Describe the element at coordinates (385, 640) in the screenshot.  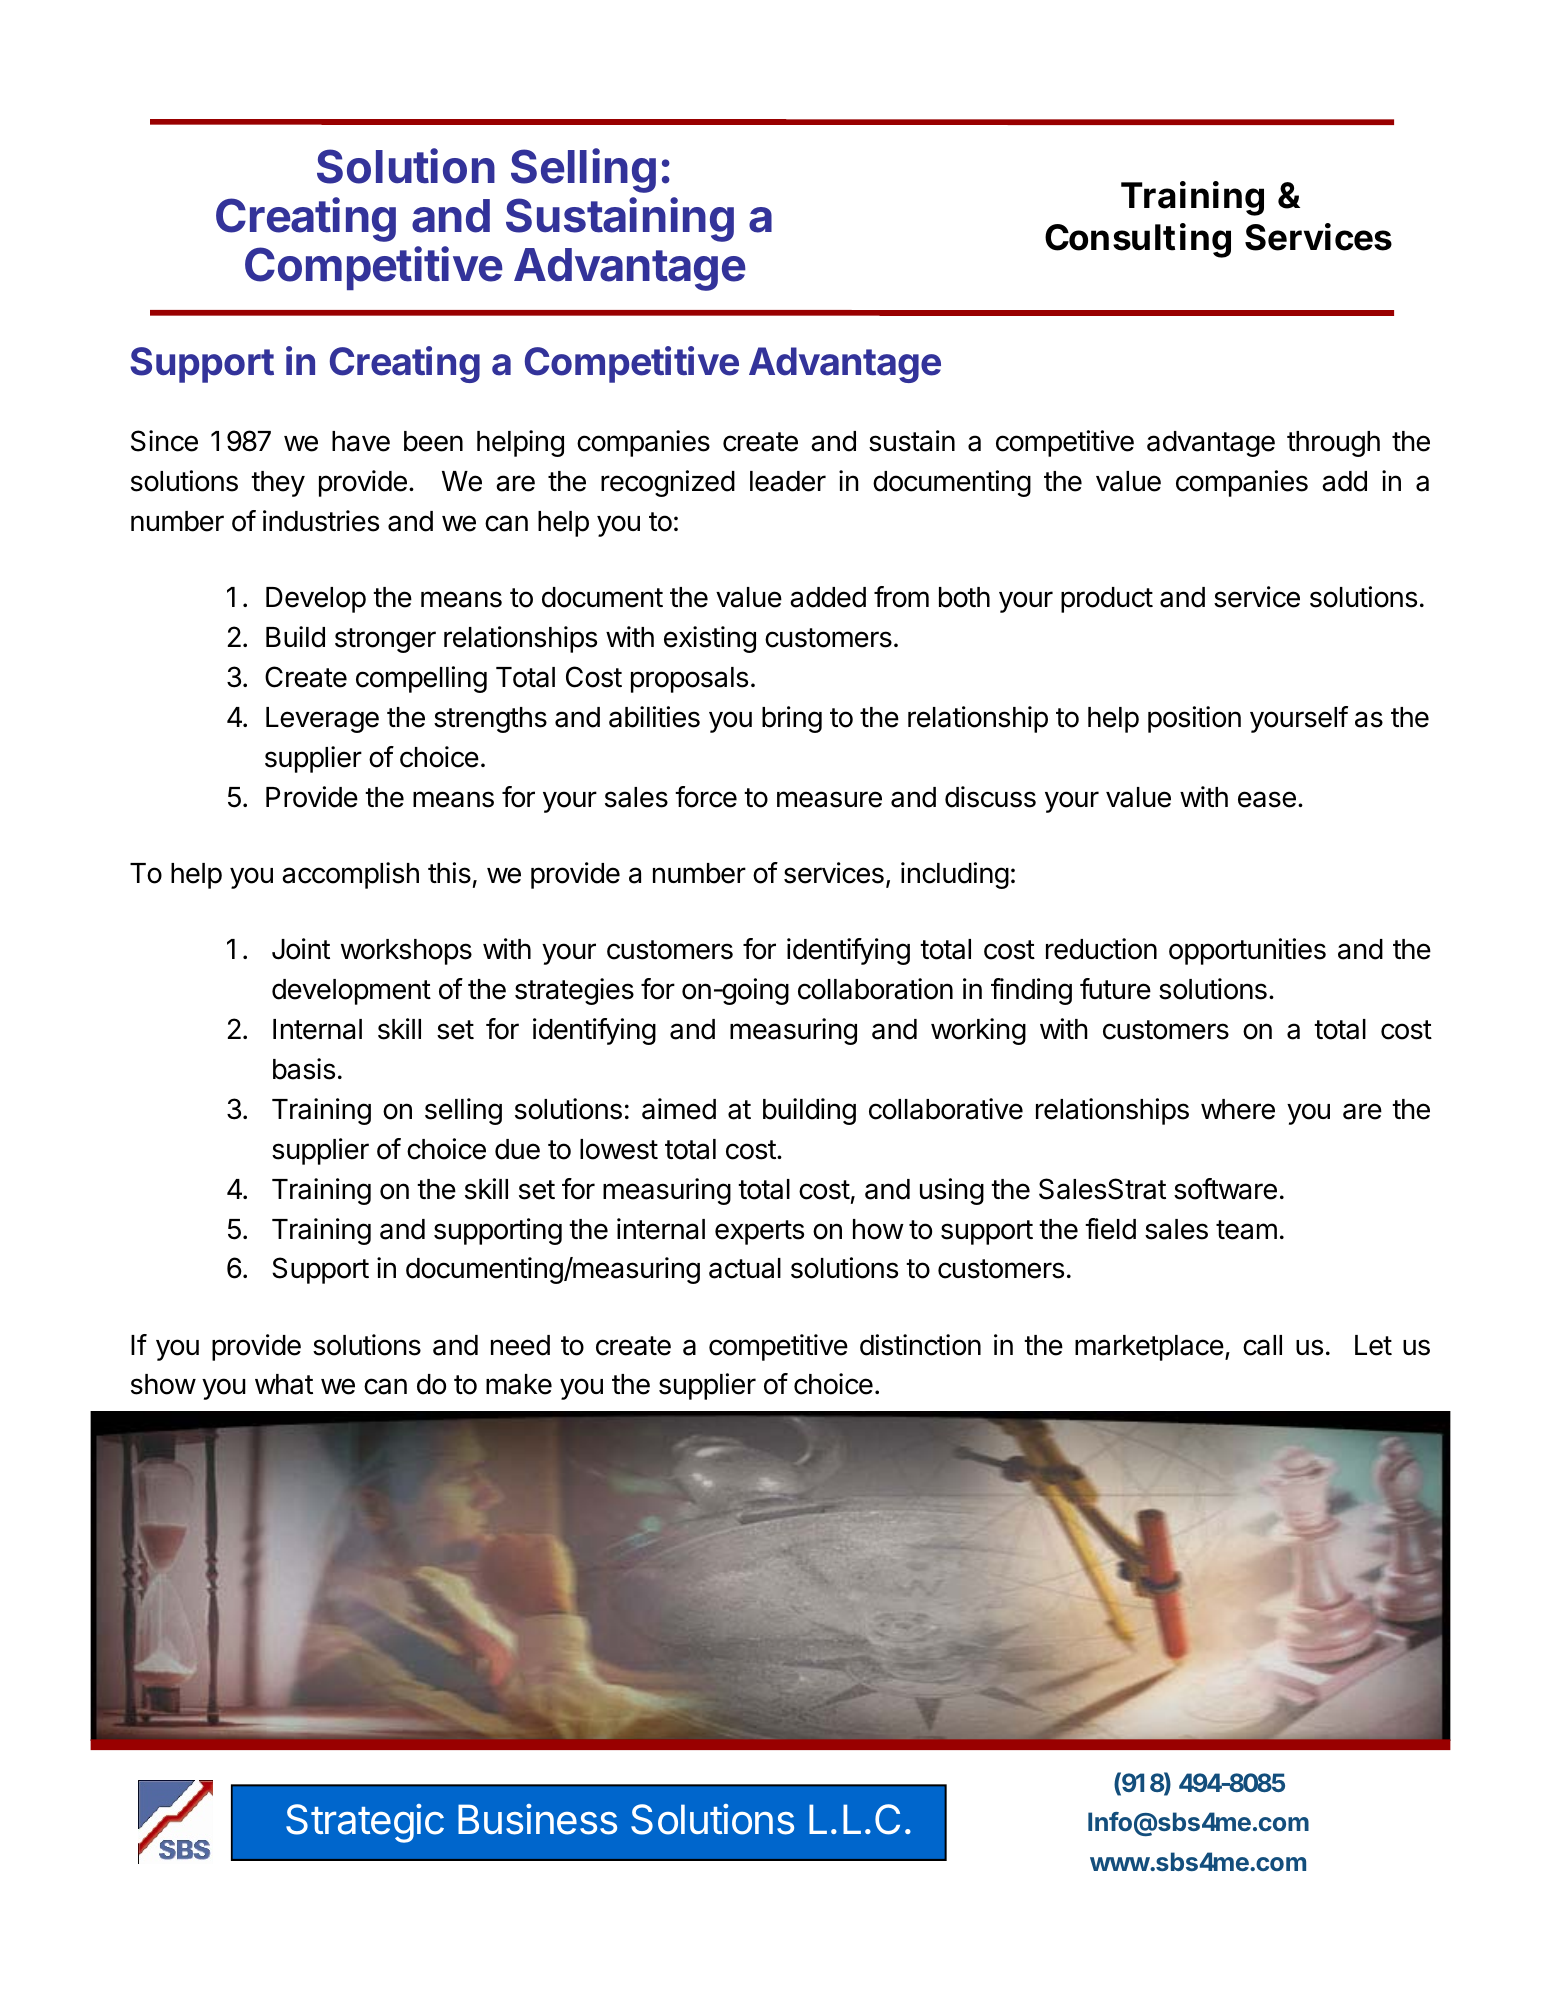
I see `stronger` at that location.
